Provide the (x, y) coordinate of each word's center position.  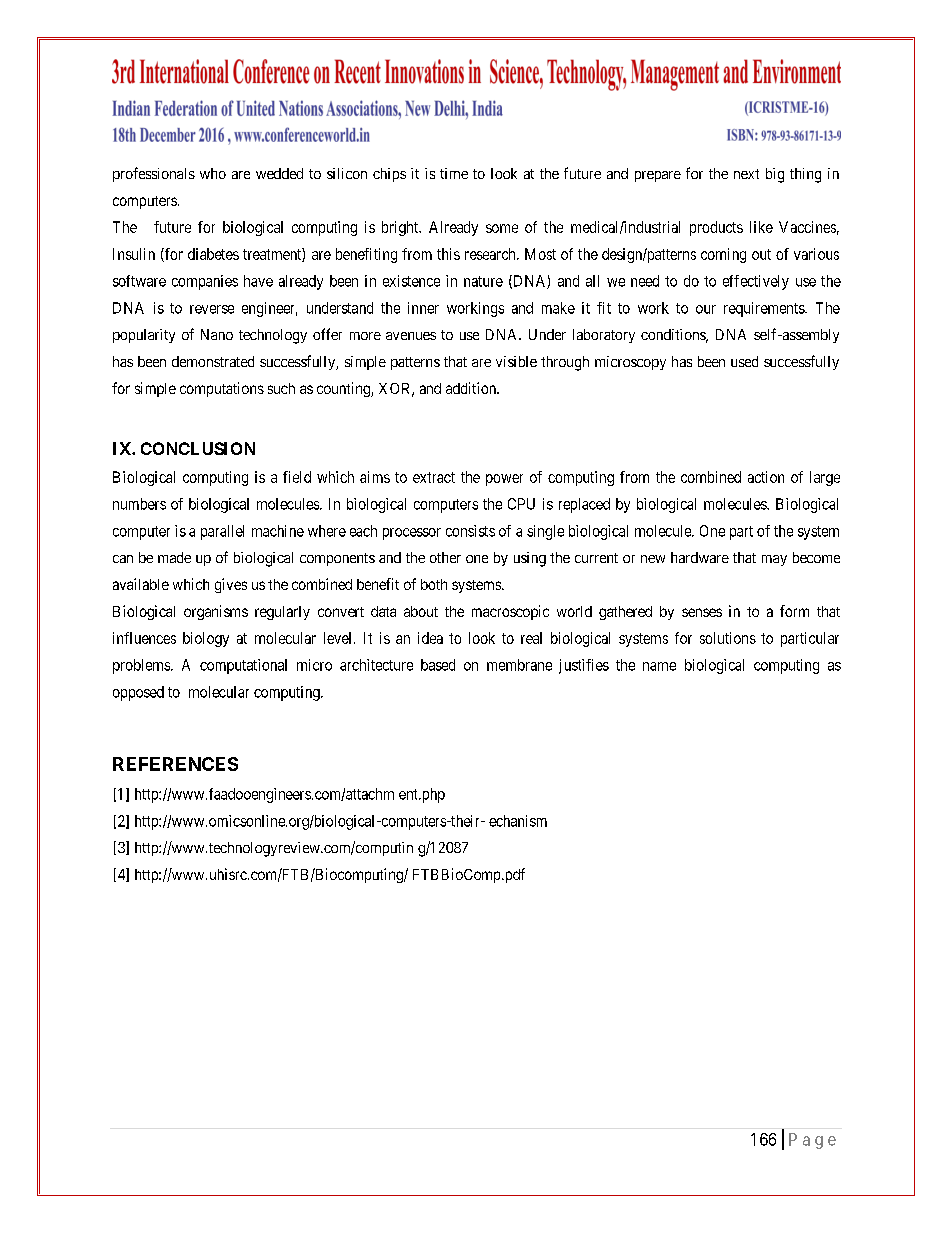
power (504, 480)
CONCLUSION (198, 448)
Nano (217, 334)
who (213, 173)
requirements (765, 309)
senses (702, 612)
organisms (216, 612)
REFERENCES (175, 764)
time (454, 173)
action (766, 477)
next (746, 174)
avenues (411, 336)
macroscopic (510, 612)
